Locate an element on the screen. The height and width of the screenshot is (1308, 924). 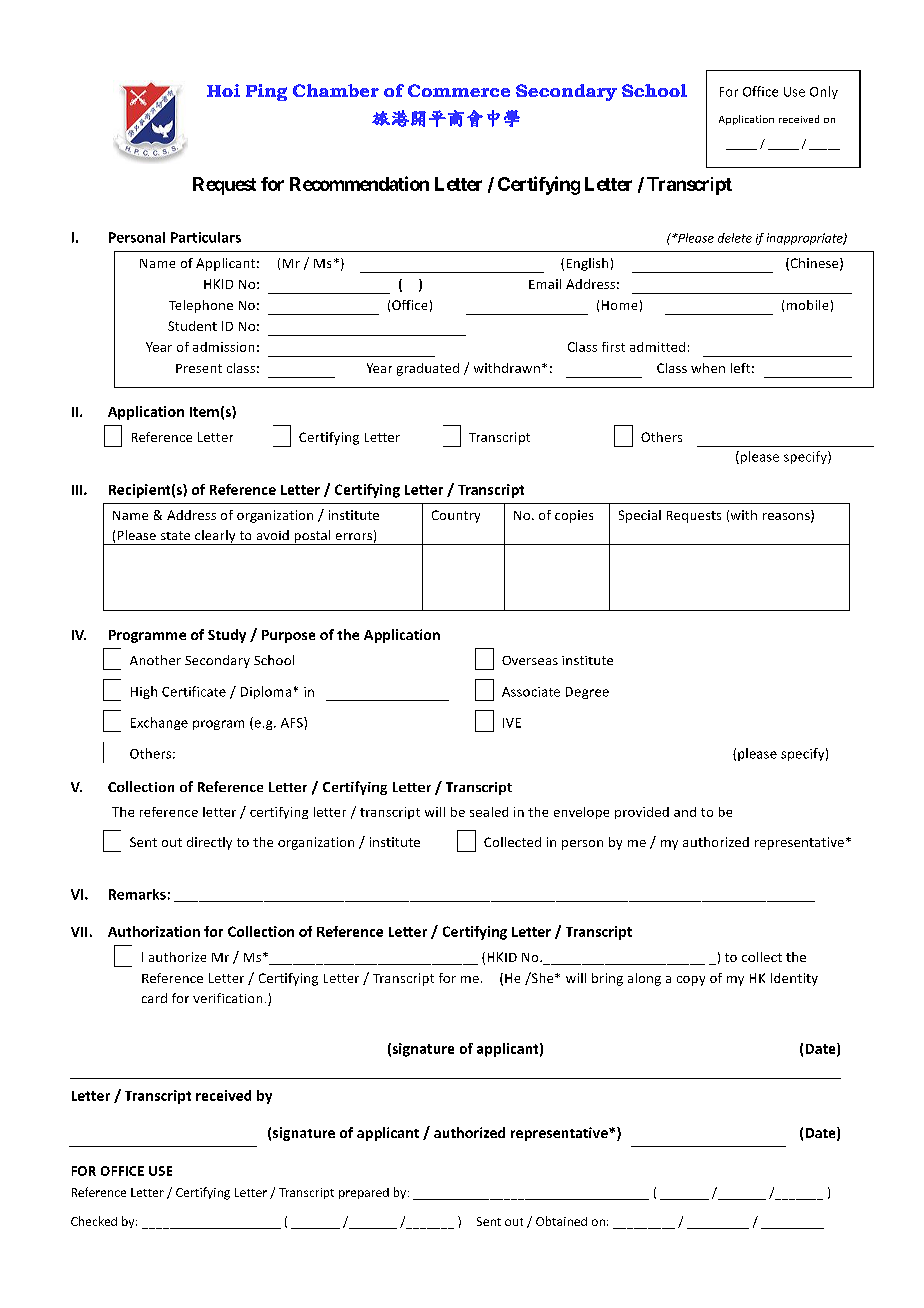
Only is located at coordinates (824, 92).
